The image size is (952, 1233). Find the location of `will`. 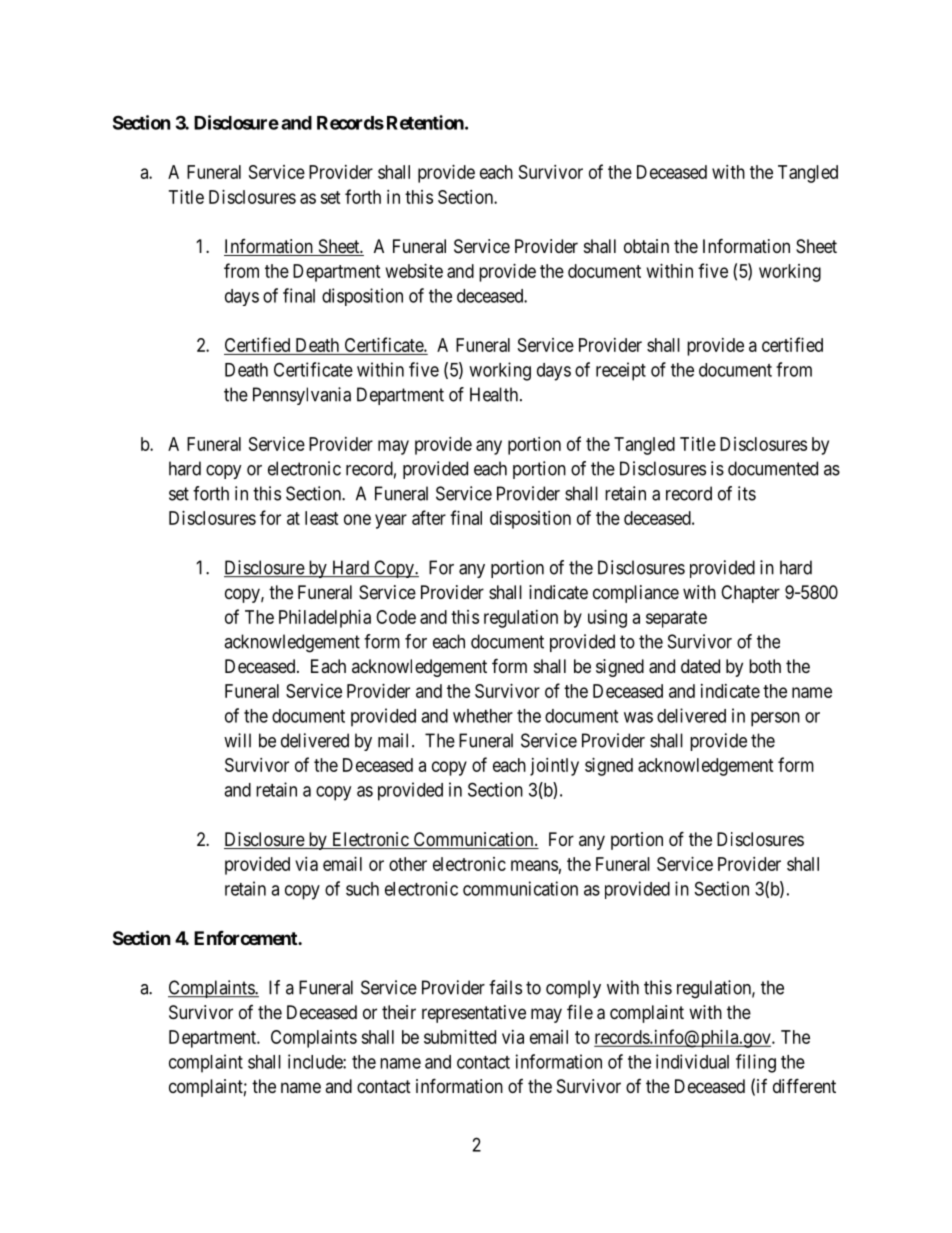

will is located at coordinates (237, 740).
